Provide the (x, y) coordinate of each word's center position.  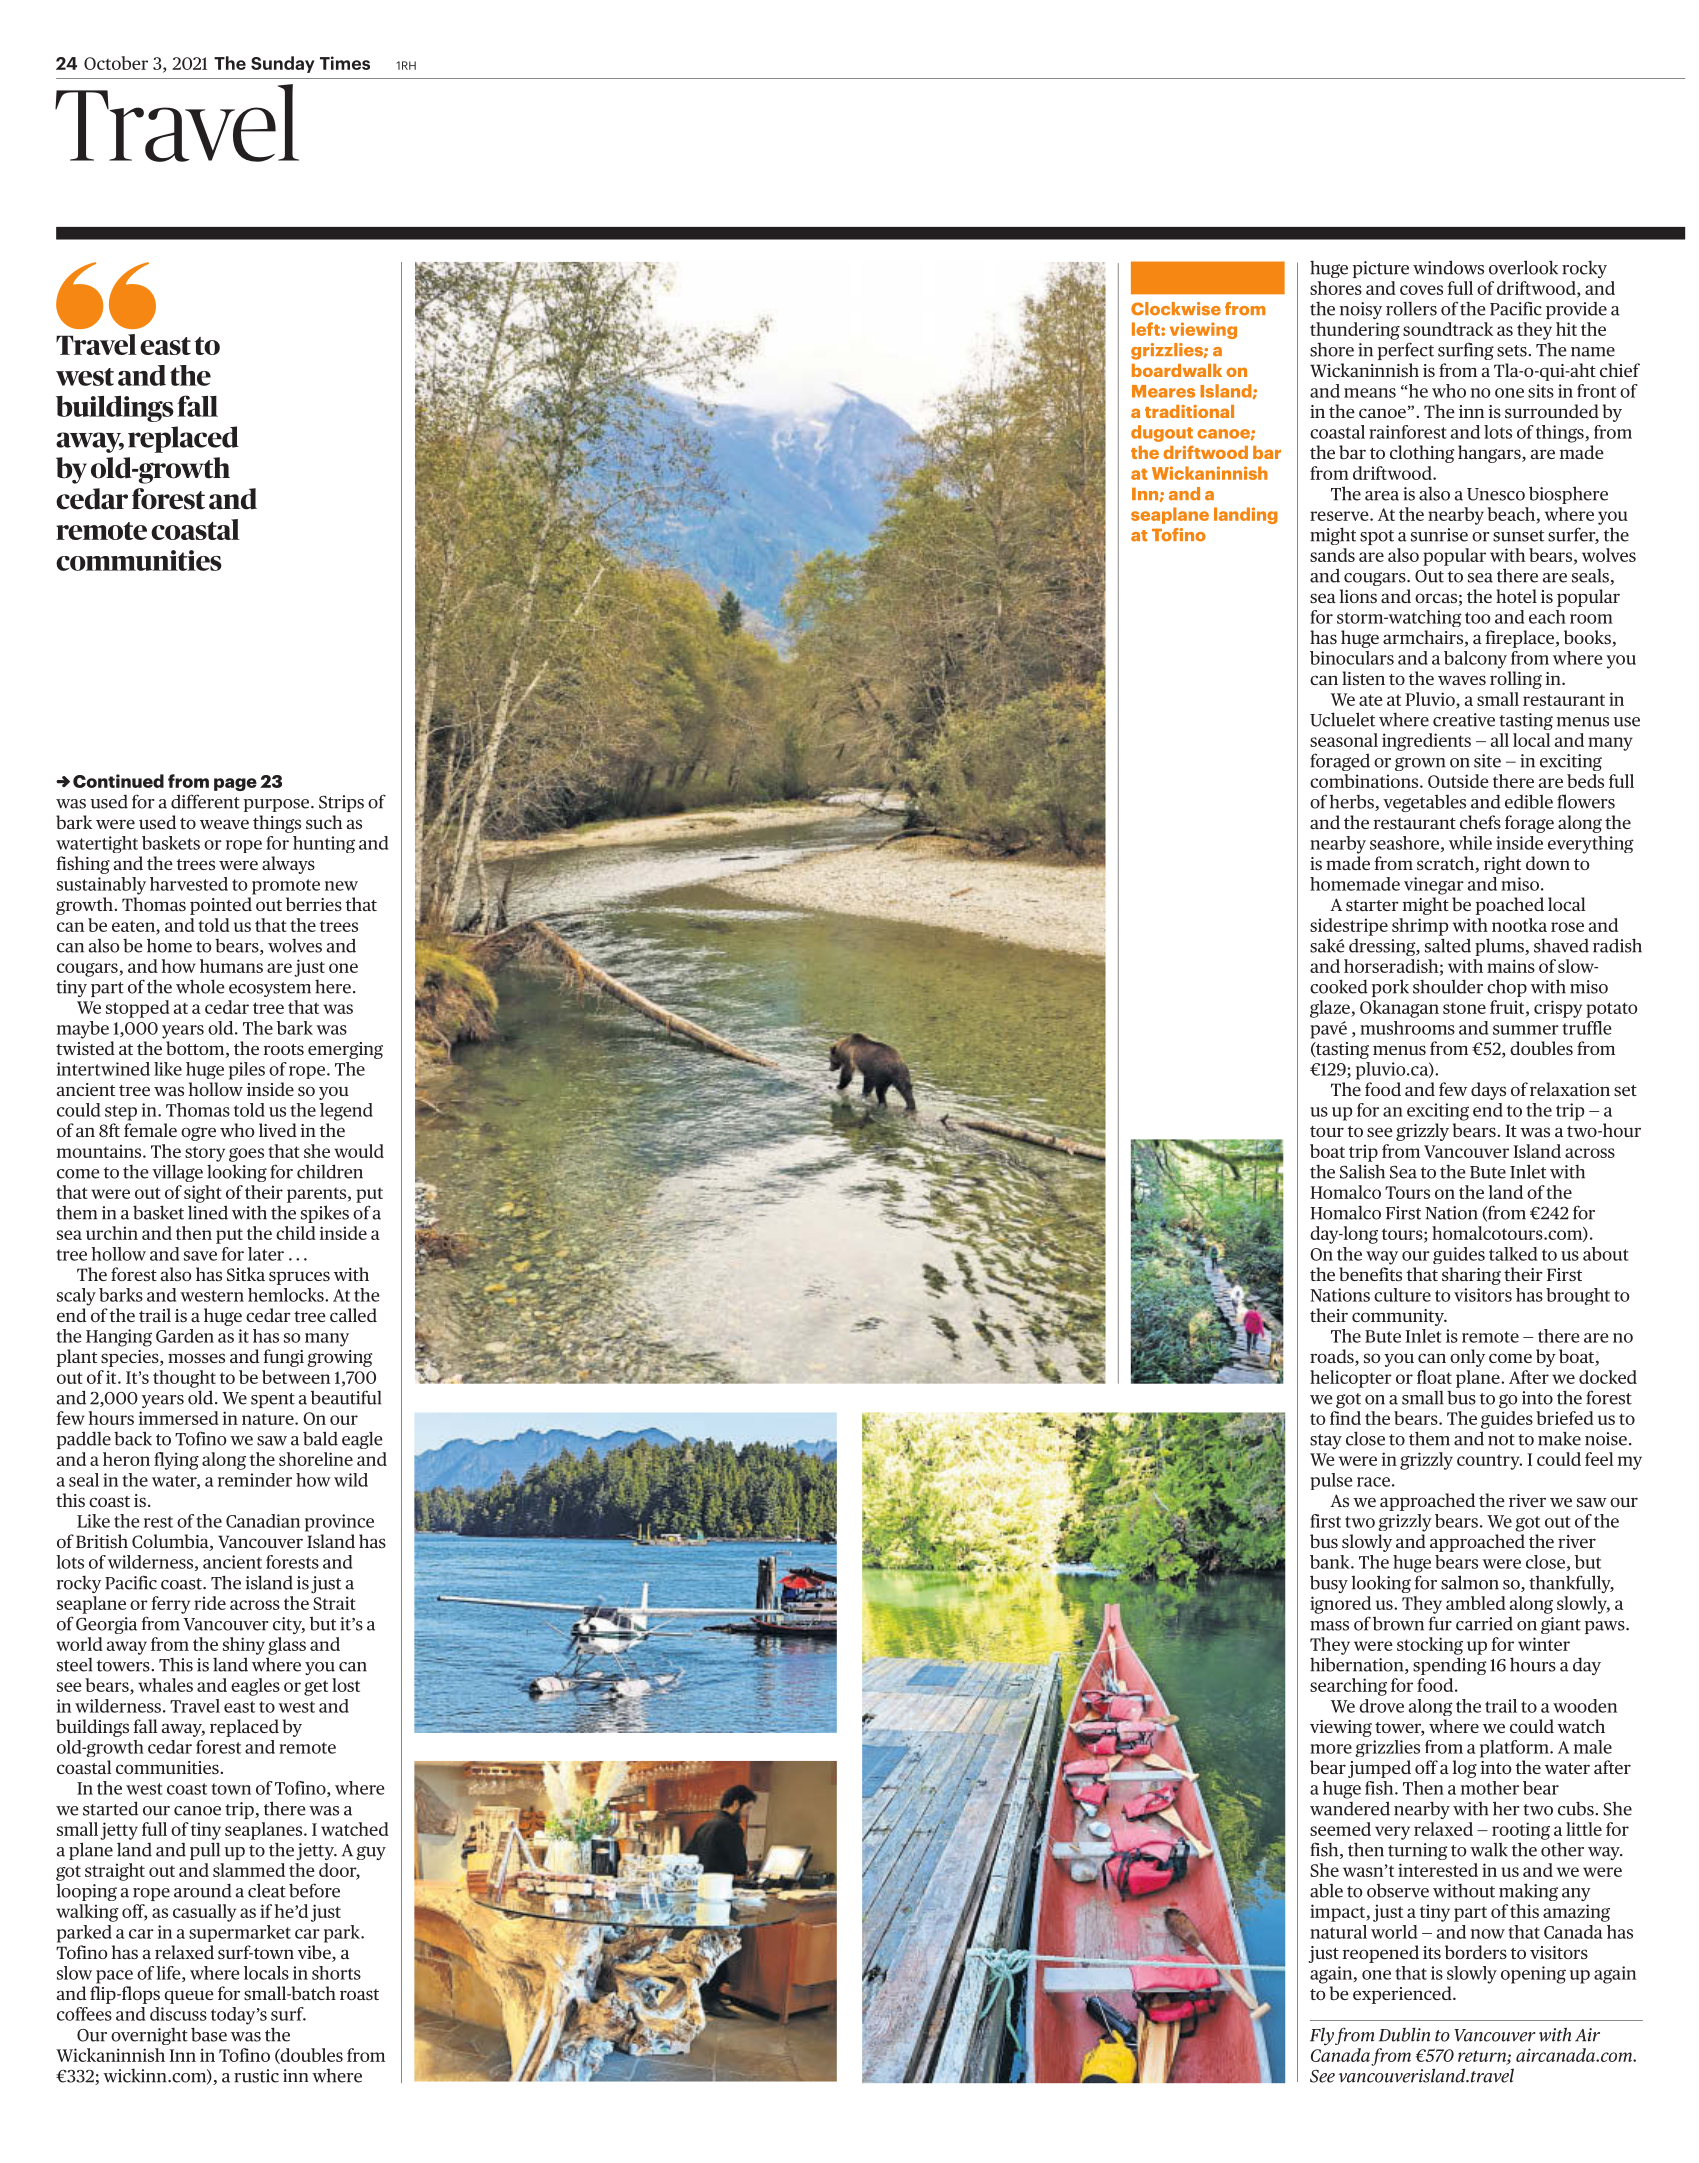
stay (1326, 1441)
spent (273, 1400)
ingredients (1426, 742)
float (1434, 1377)
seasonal (1344, 740)
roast (359, 1994)
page (235, 784)
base (209, 2034)
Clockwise (1176, 309)
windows (1448, 267)
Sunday (283, 64)
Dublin (1404, 2035)
